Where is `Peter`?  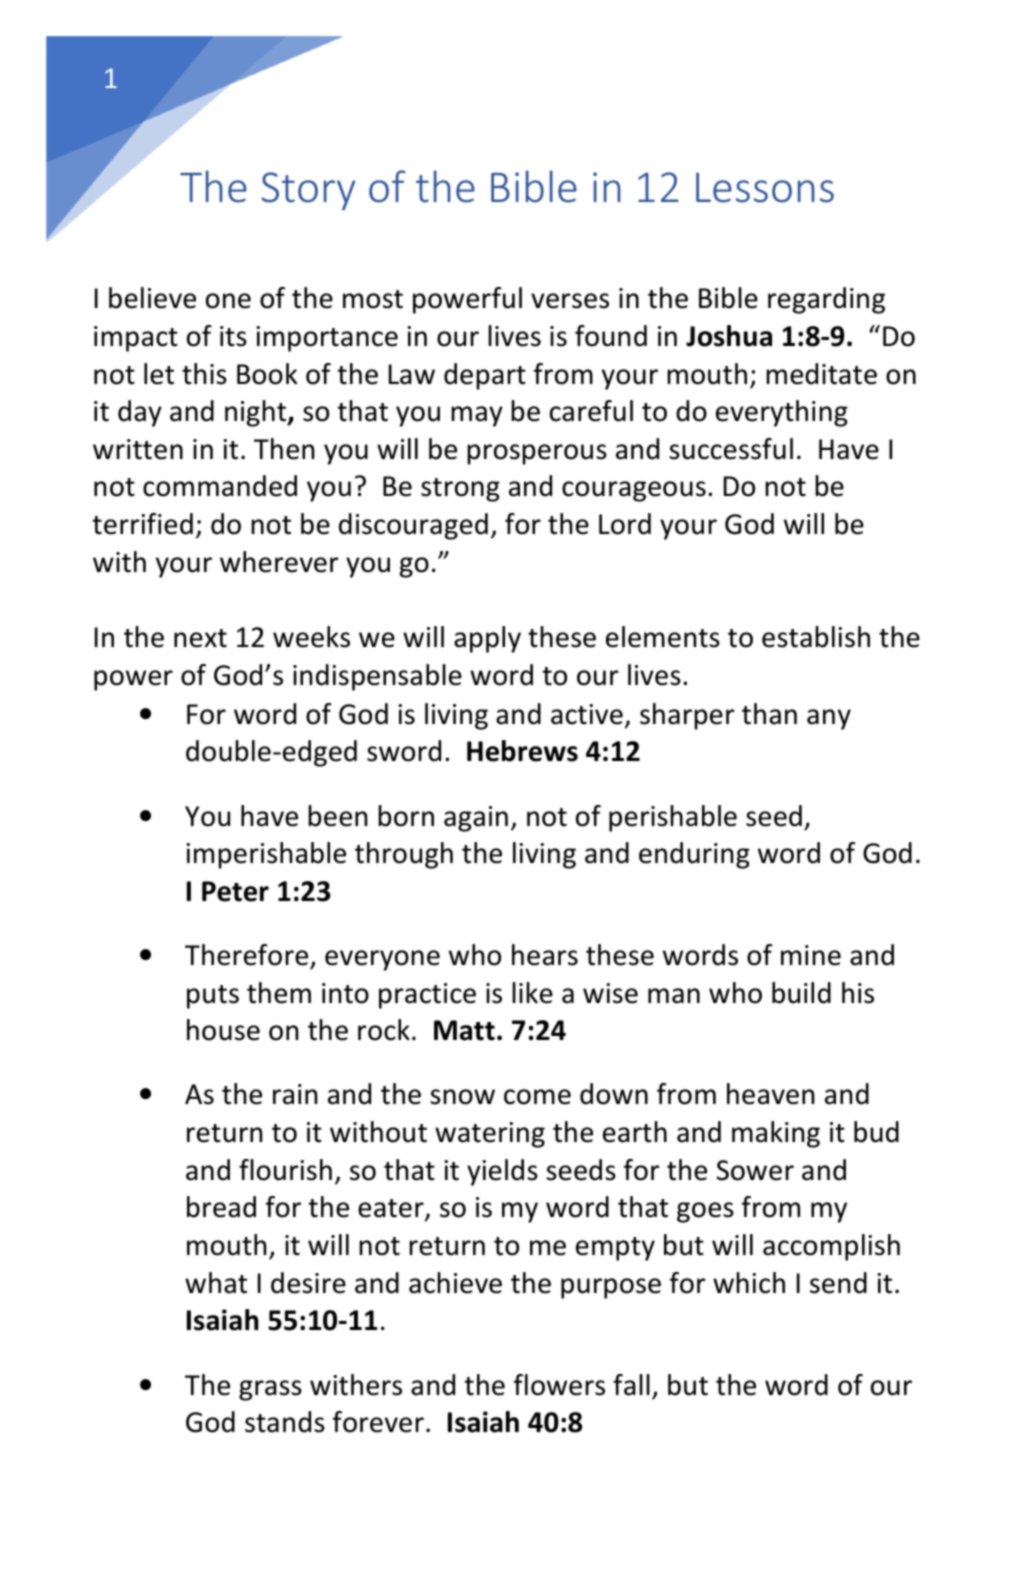 Peter is located at coordinates (235, 891).
